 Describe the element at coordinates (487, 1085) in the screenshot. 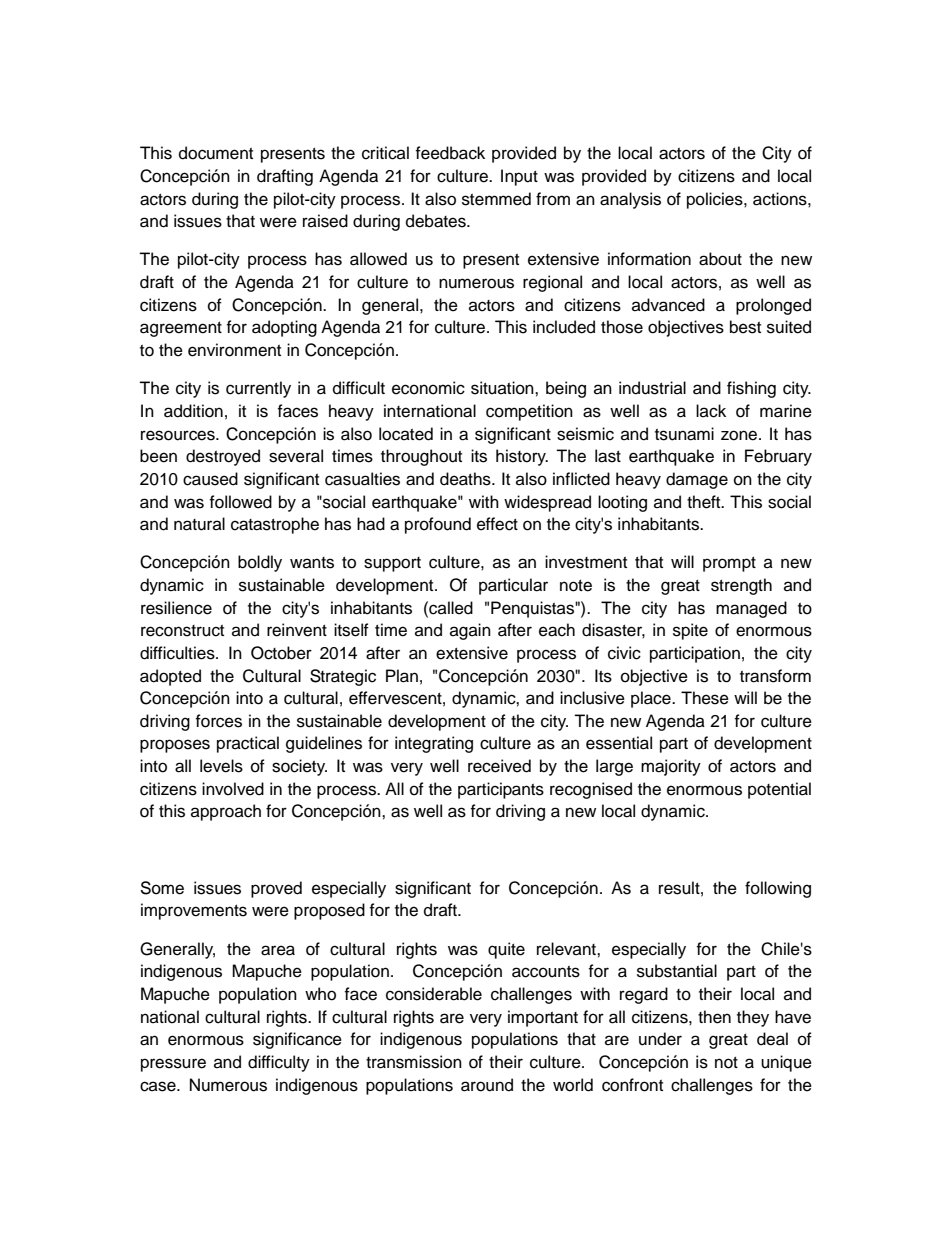

I see `around` at that location.
